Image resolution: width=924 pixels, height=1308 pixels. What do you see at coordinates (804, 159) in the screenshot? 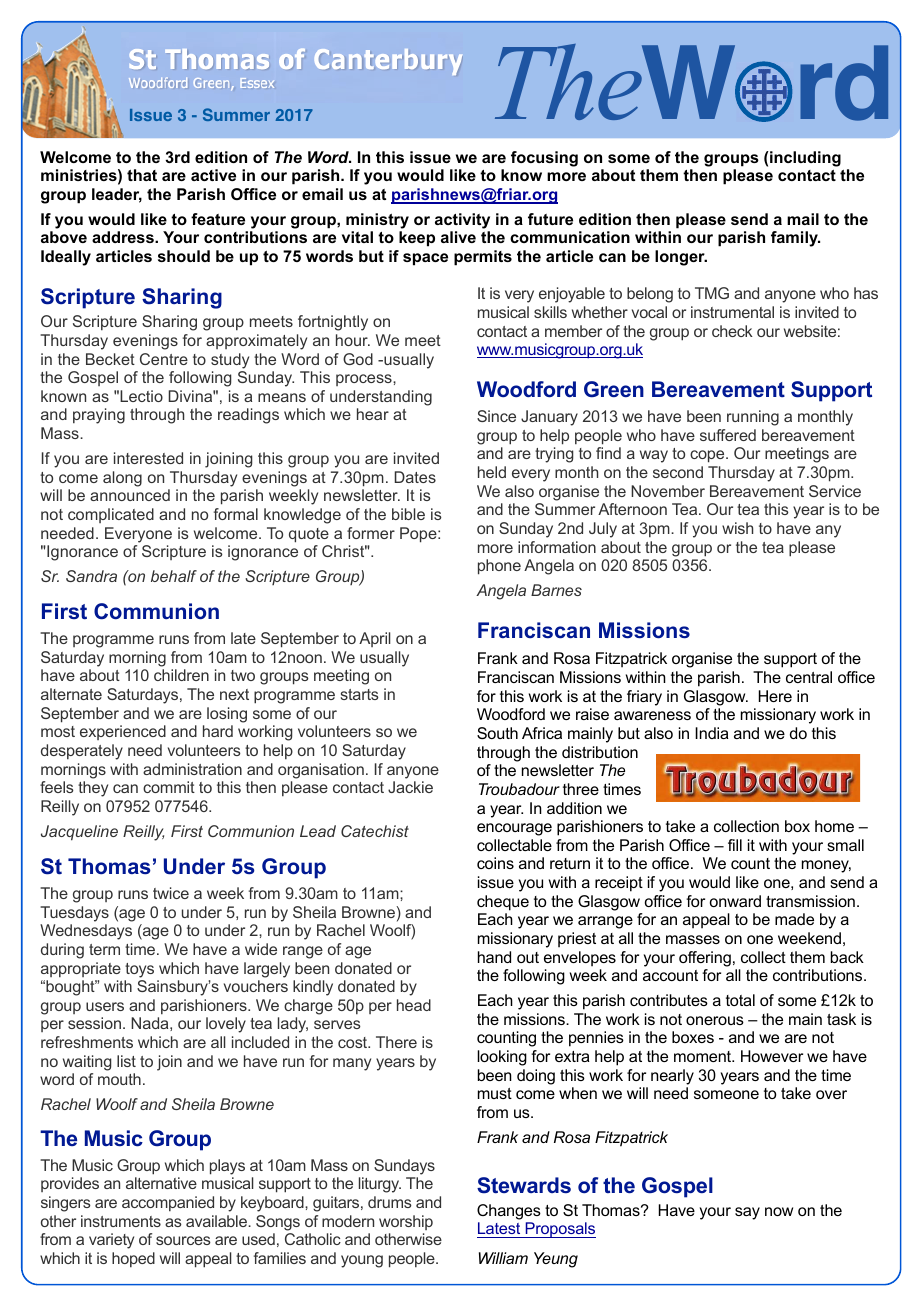
I see `including` at bounding box center [804, 159].
